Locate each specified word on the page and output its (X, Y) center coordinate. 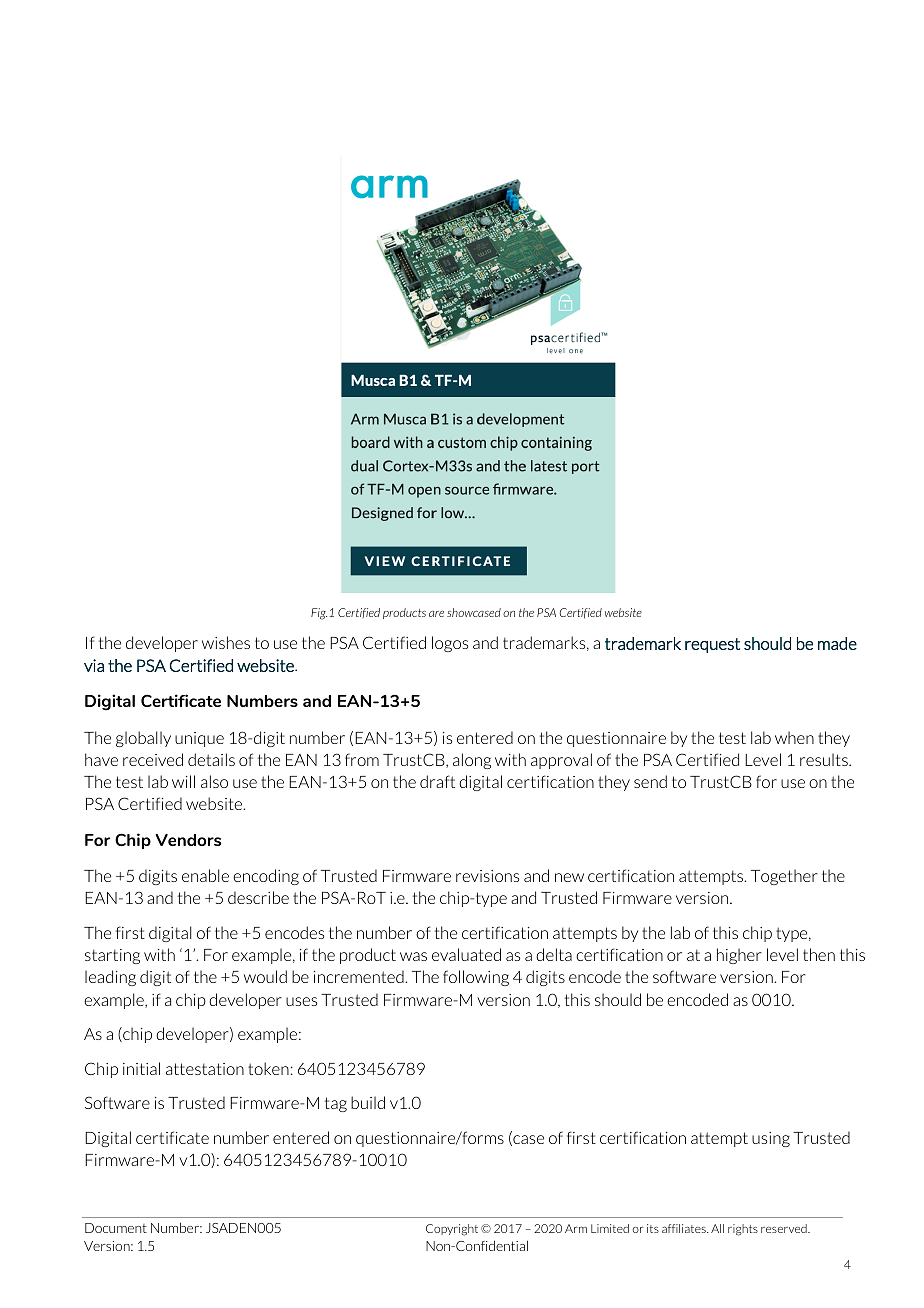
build (368, 1102)
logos (450, 644)
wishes (226, 642)
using (771, 1139)
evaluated (466, 954)
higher (739, 956)
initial (141, 1068)
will (183, 781)
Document (116, 1228)
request (712, 645)
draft (437, 781)
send (650, 781)
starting (112, 956)
